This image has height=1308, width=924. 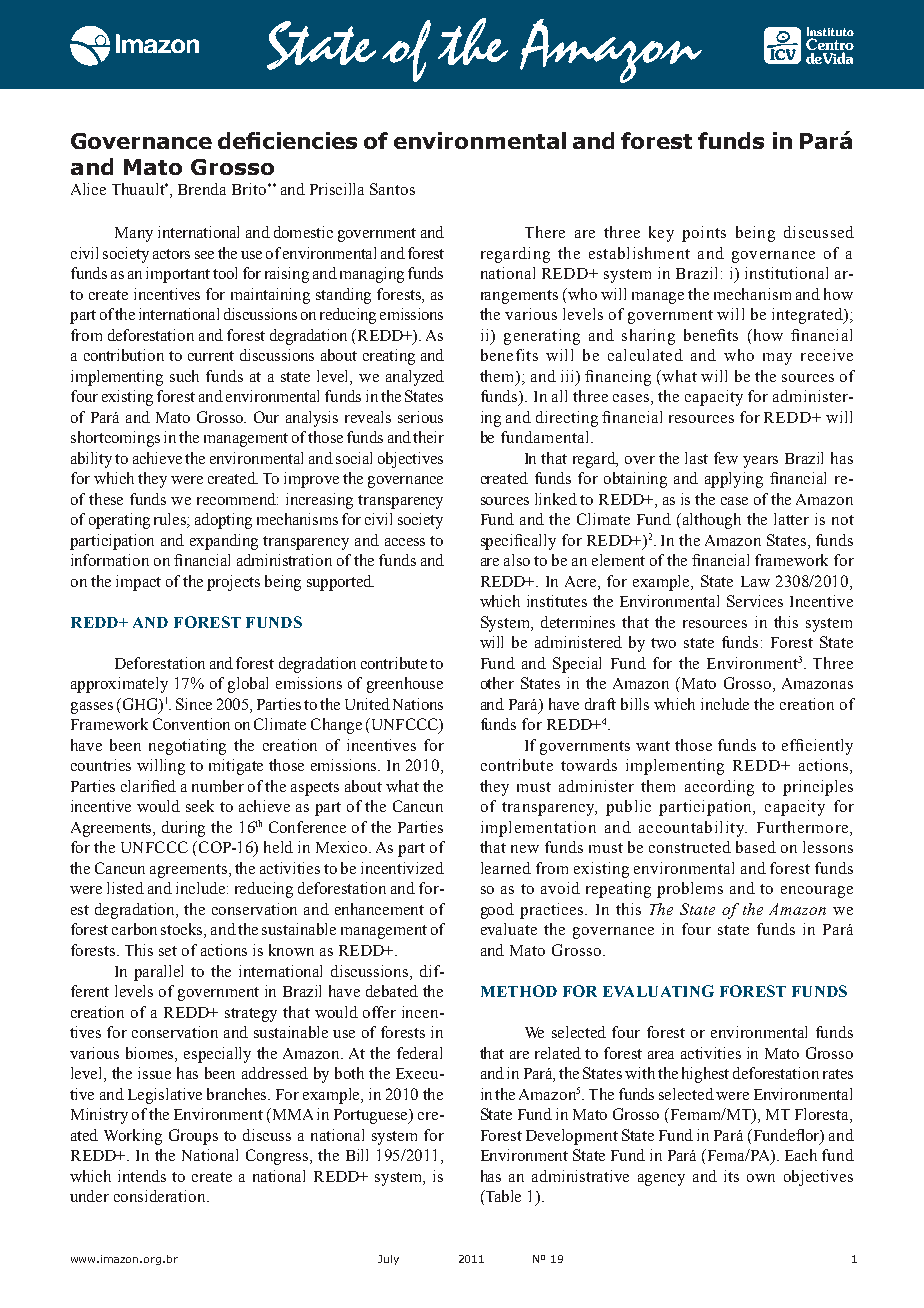 What do you see at coordinates (392, 189) in the image?
I see `Santos` at bounding box center [392, 189].
